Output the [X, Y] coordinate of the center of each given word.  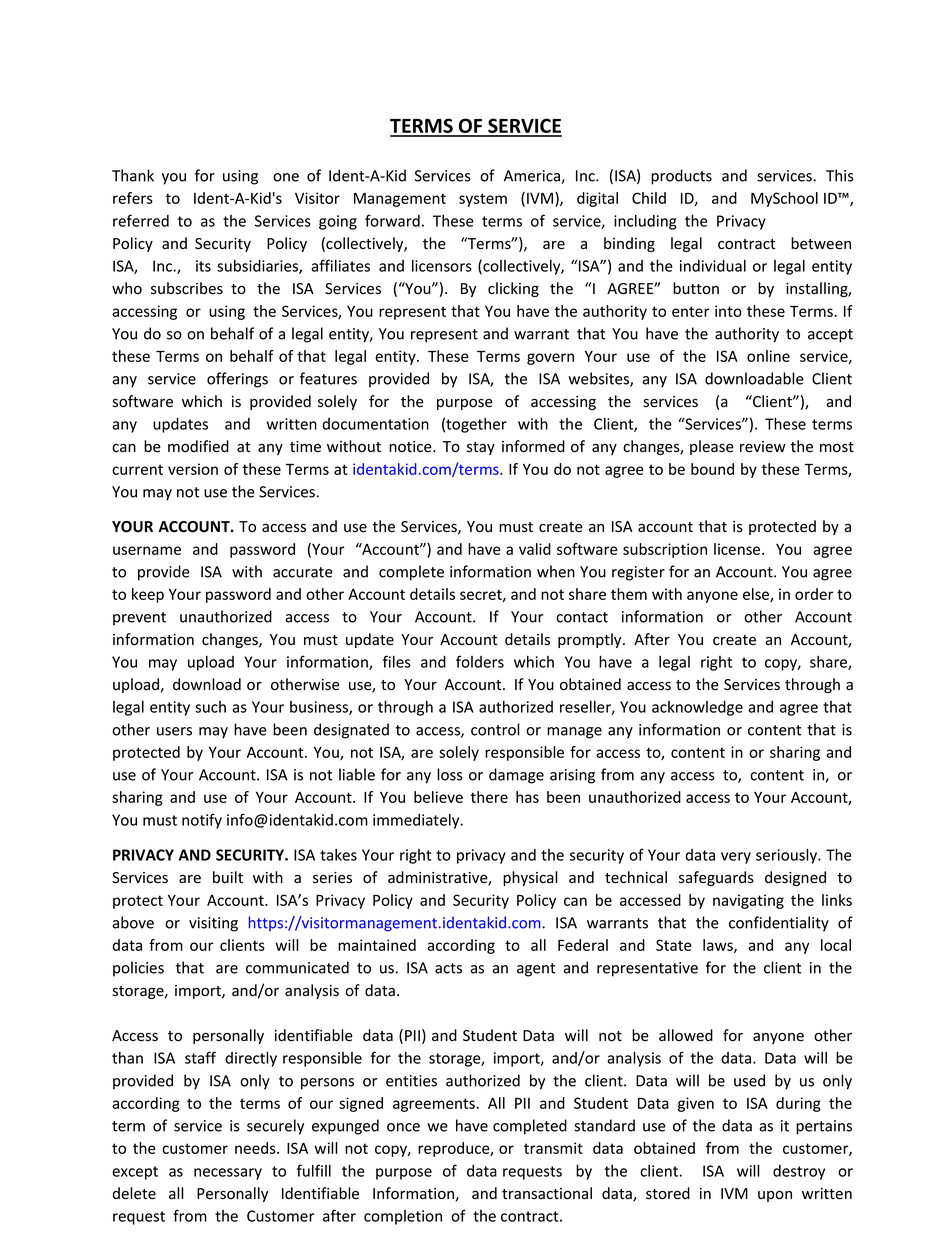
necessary [228, 1174]
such [210, 707]
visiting [213, 924]
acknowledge [697, 708]
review [763, 447]
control [495, 729]
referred [141, 220]
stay [481, 448]
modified [198, 446]
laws [719, 946]
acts [448, 968]
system [483, 200]
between [821, 243]
